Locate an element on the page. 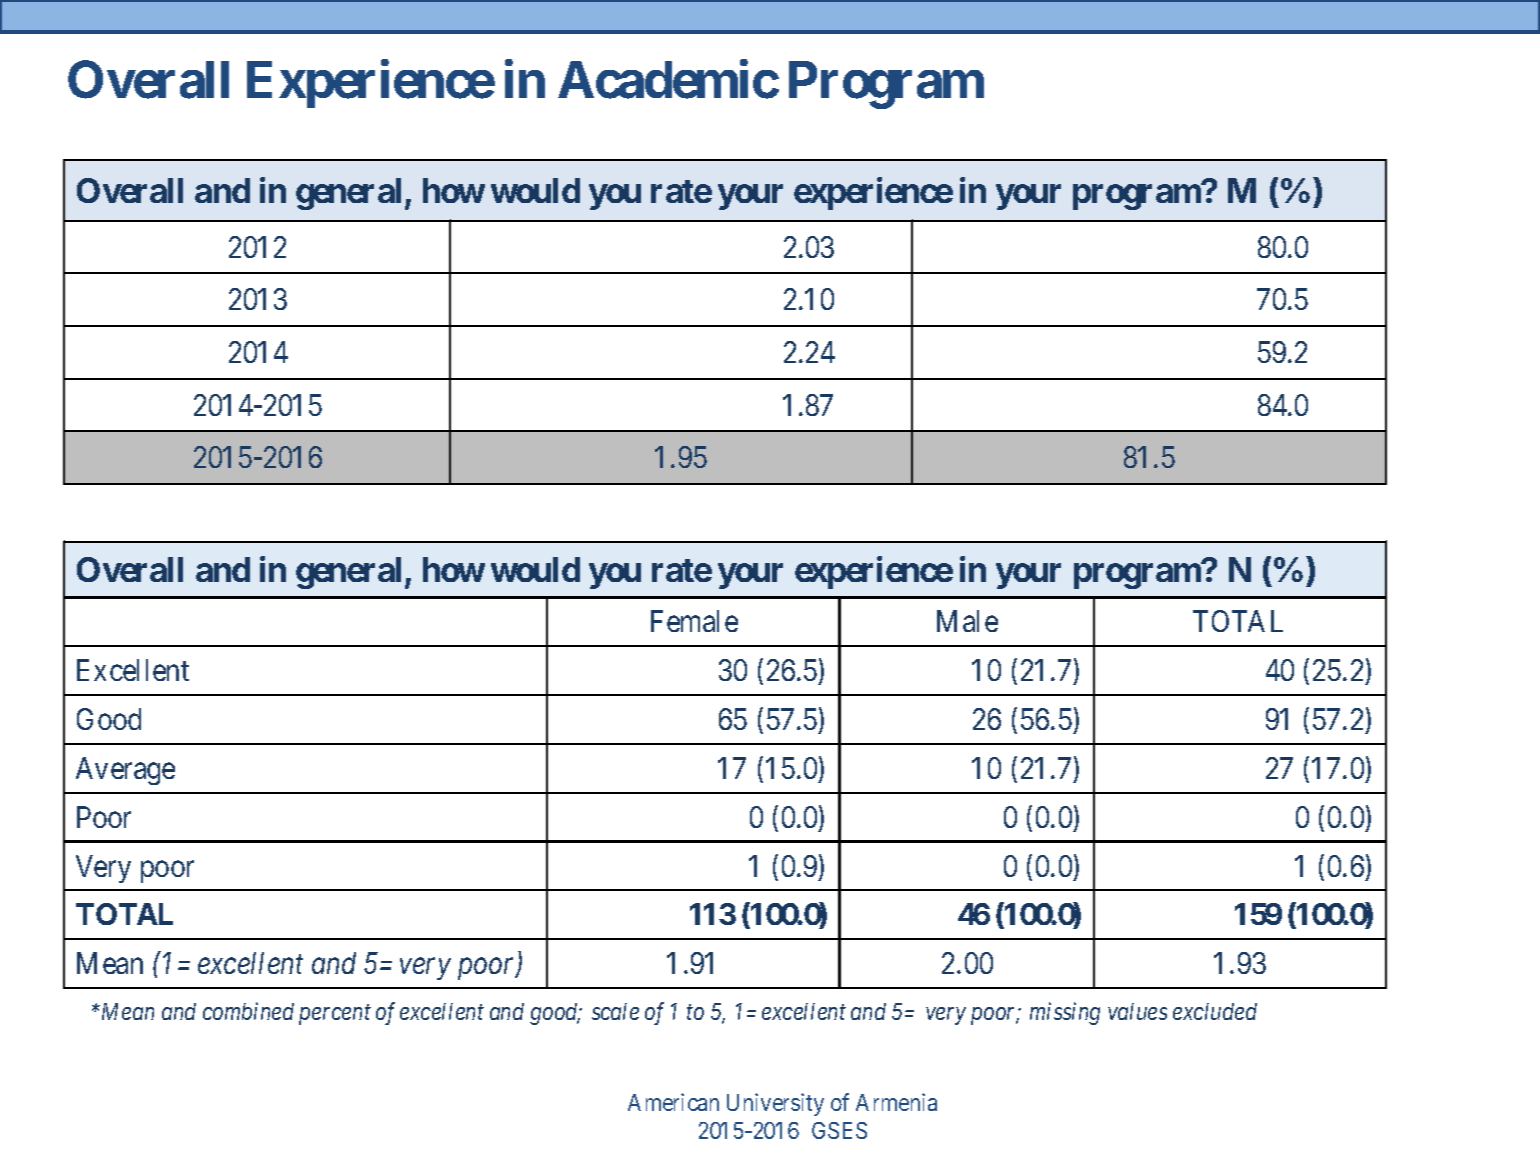 The height and width of the document is (1155, 1540). missing is located at coordinates (1065, 1014).
